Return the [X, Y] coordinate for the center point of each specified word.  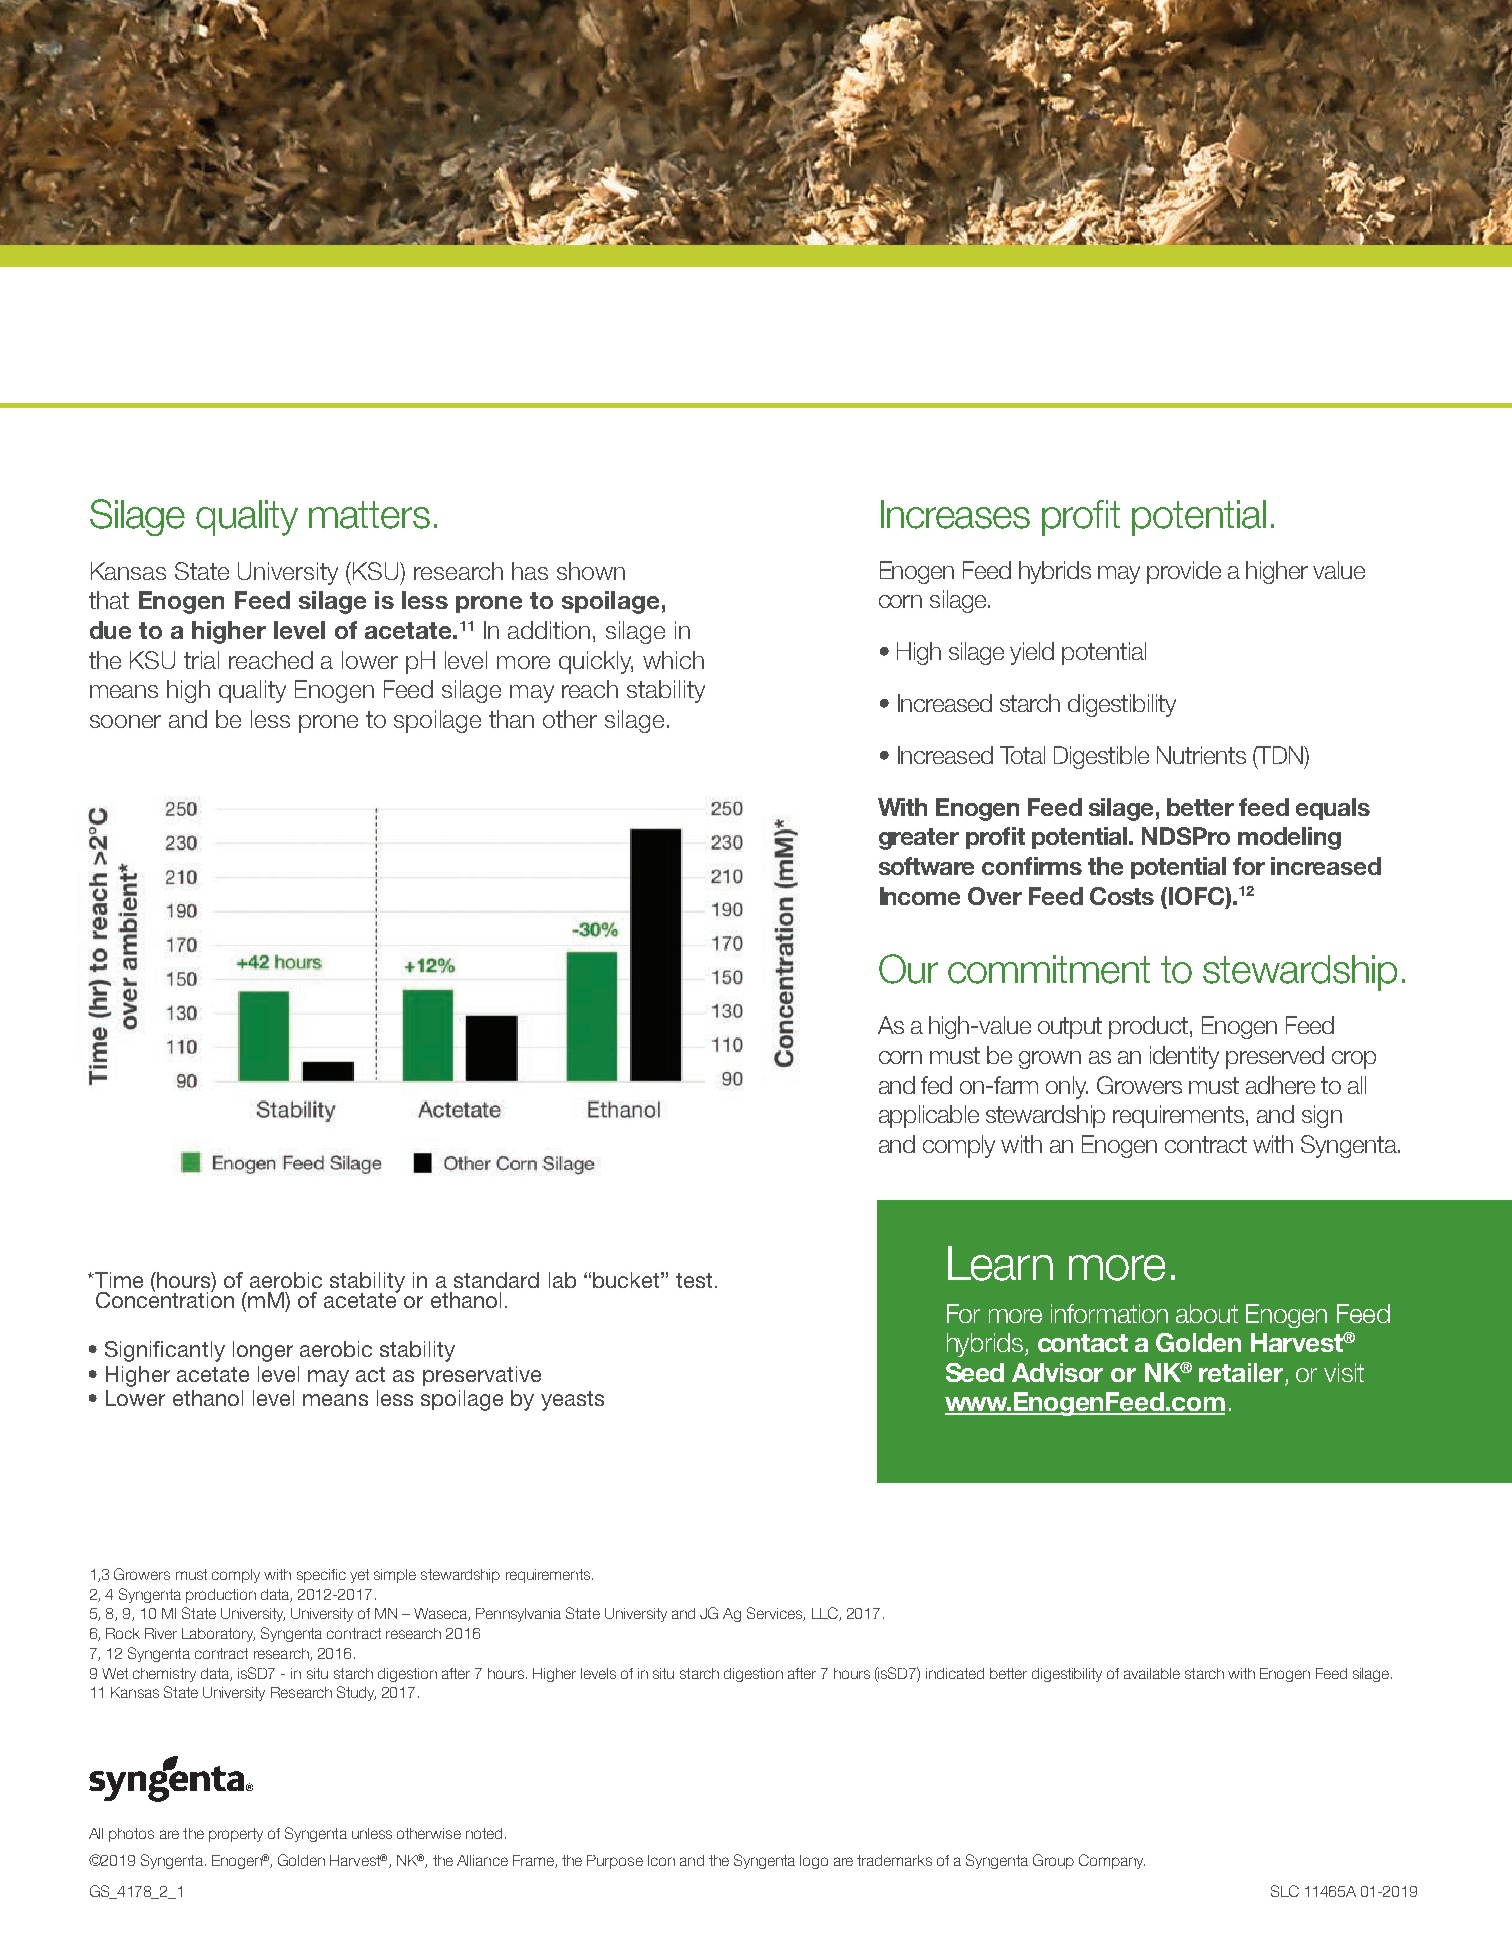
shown [591, 571]
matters [369, 515]
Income [920, 896]
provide [1184, 572]
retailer [1242, 1374]
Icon [661, 1860]
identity [1184, 1057]
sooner [125, 721]
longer [263, 1351]
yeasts [572, 1401]
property [236, 1835]
